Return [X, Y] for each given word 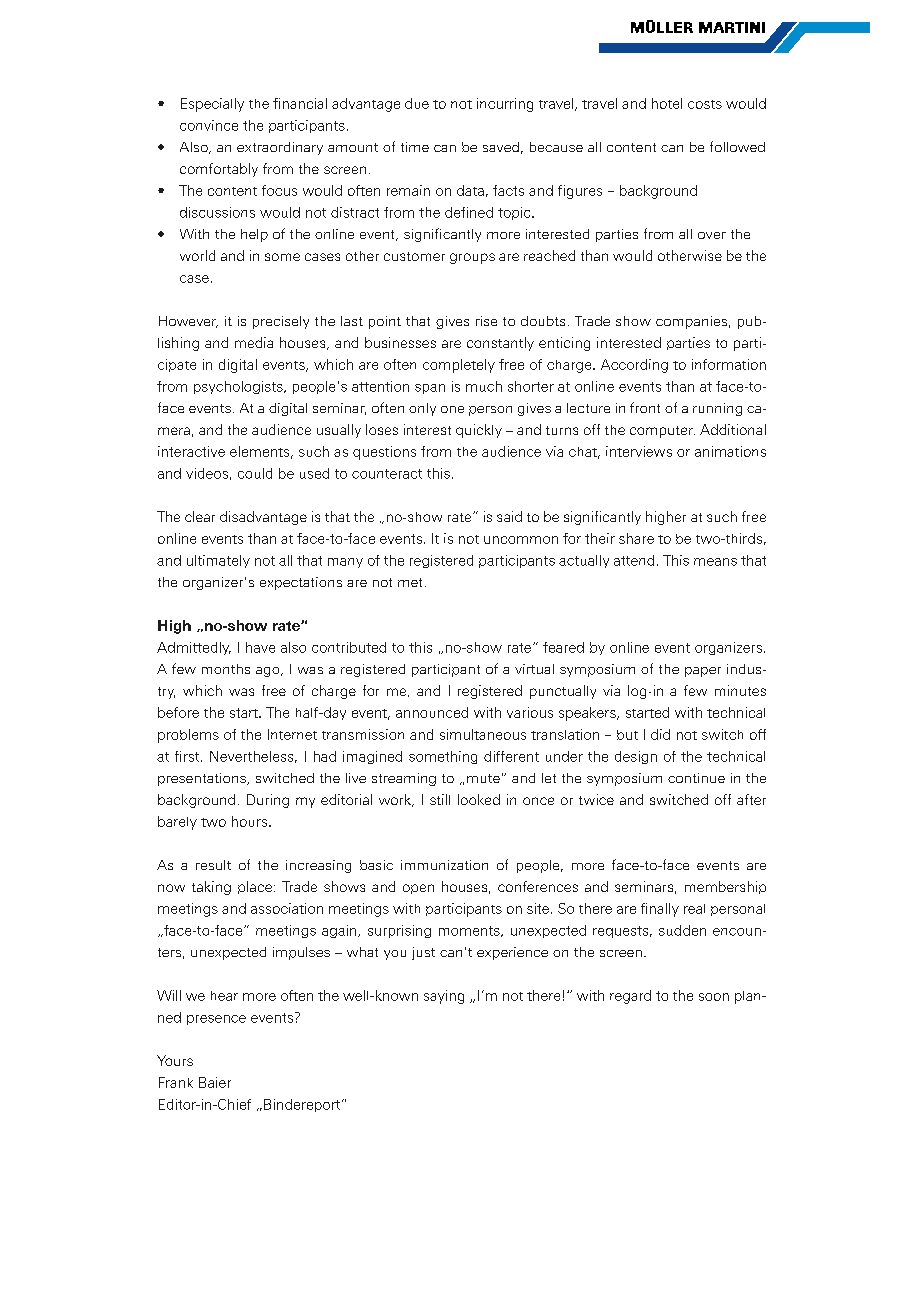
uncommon [521, 540]
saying [444, 997]
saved [501, 147]
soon [714, 997]
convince [209, 125]
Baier [215, 1082]
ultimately [218, 561]
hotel [667, 103]
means [715, 562]
